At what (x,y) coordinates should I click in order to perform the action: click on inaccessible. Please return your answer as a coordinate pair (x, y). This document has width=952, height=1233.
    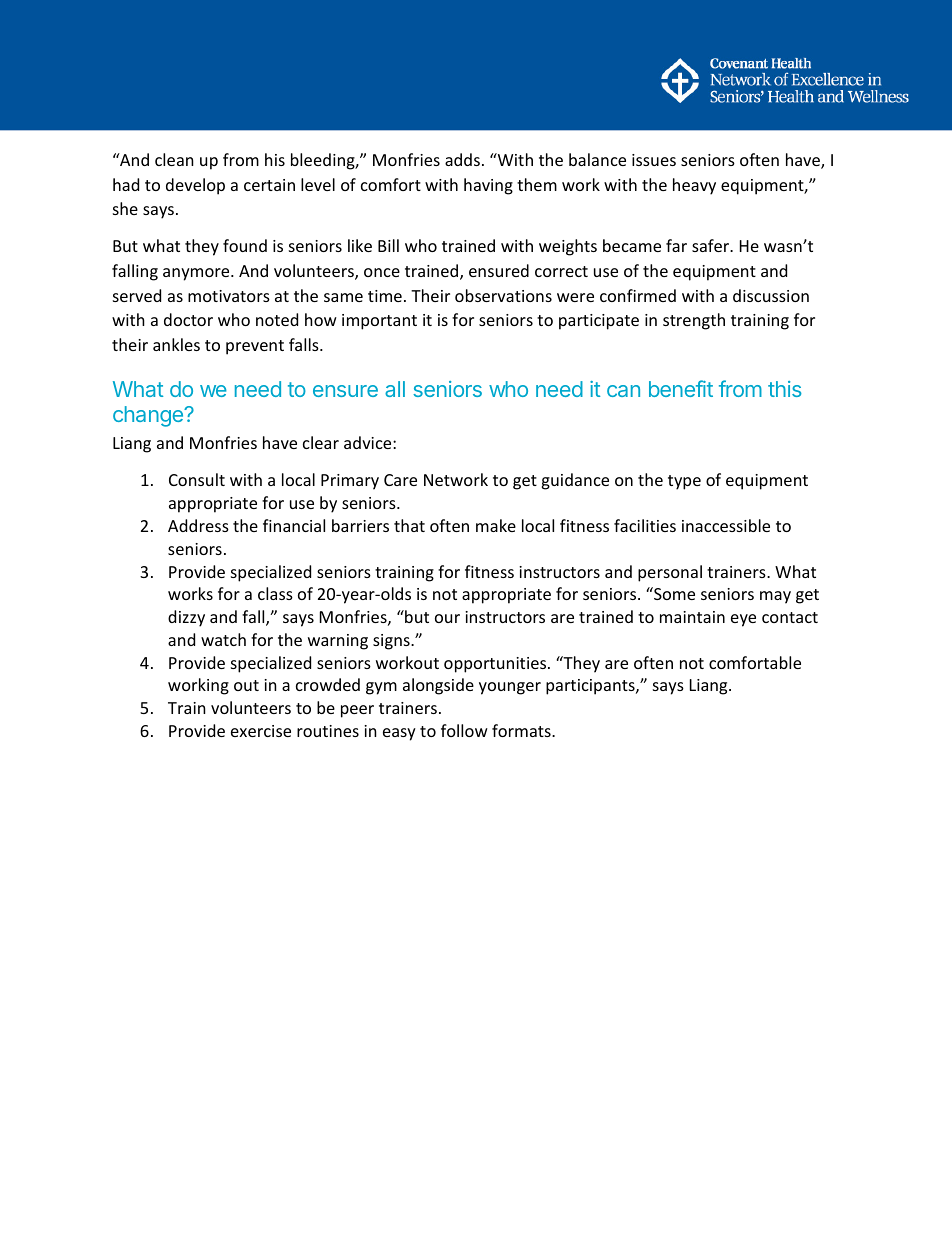
    Looking at the image, I should click on (726, 525).
